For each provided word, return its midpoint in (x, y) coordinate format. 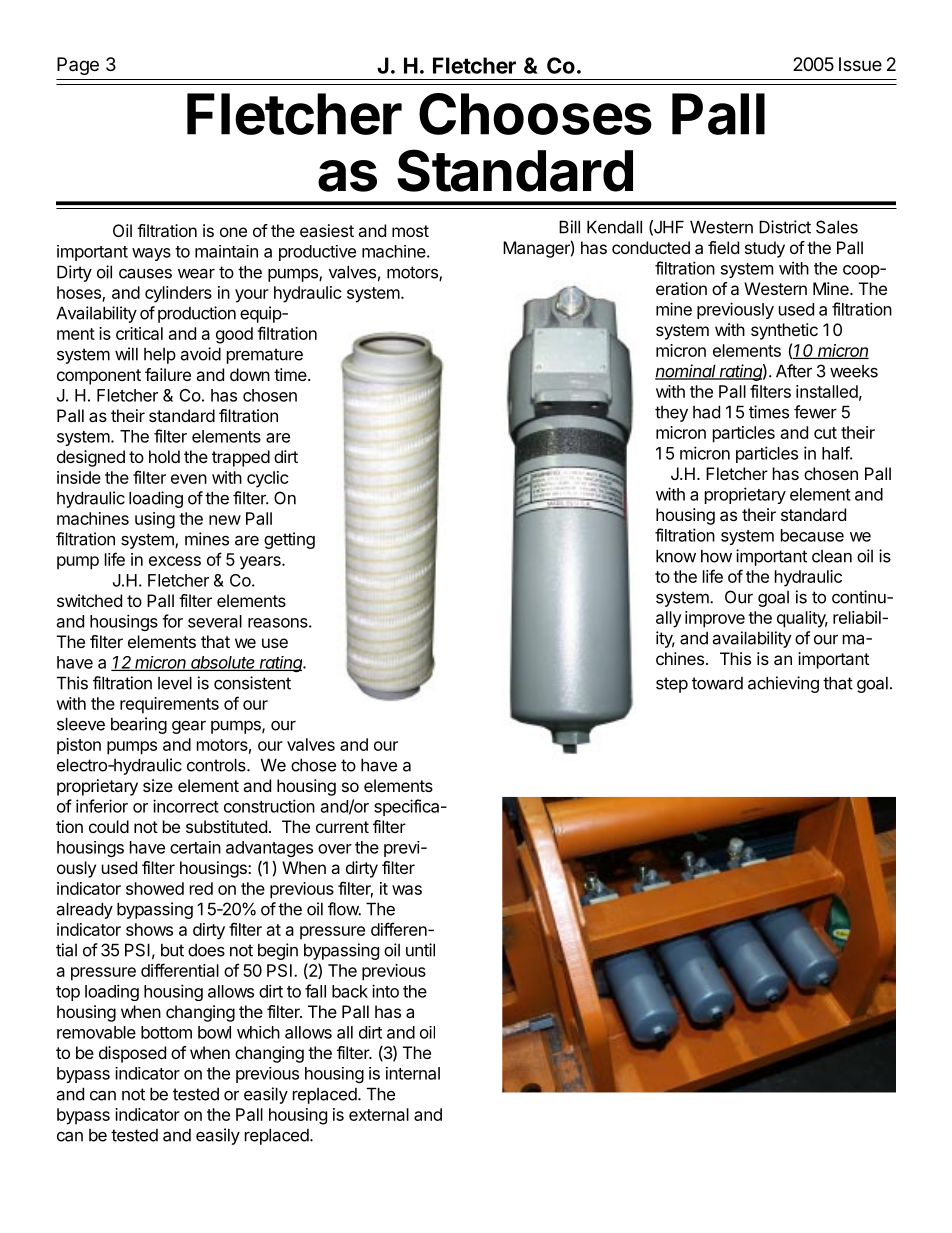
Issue (860, 64)
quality (802, 619)
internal (413, 1073)
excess (175, 561)
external (379, 1114)
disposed (132, 1054)
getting (289, 540)
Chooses (535, 114)
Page (78, 66)
